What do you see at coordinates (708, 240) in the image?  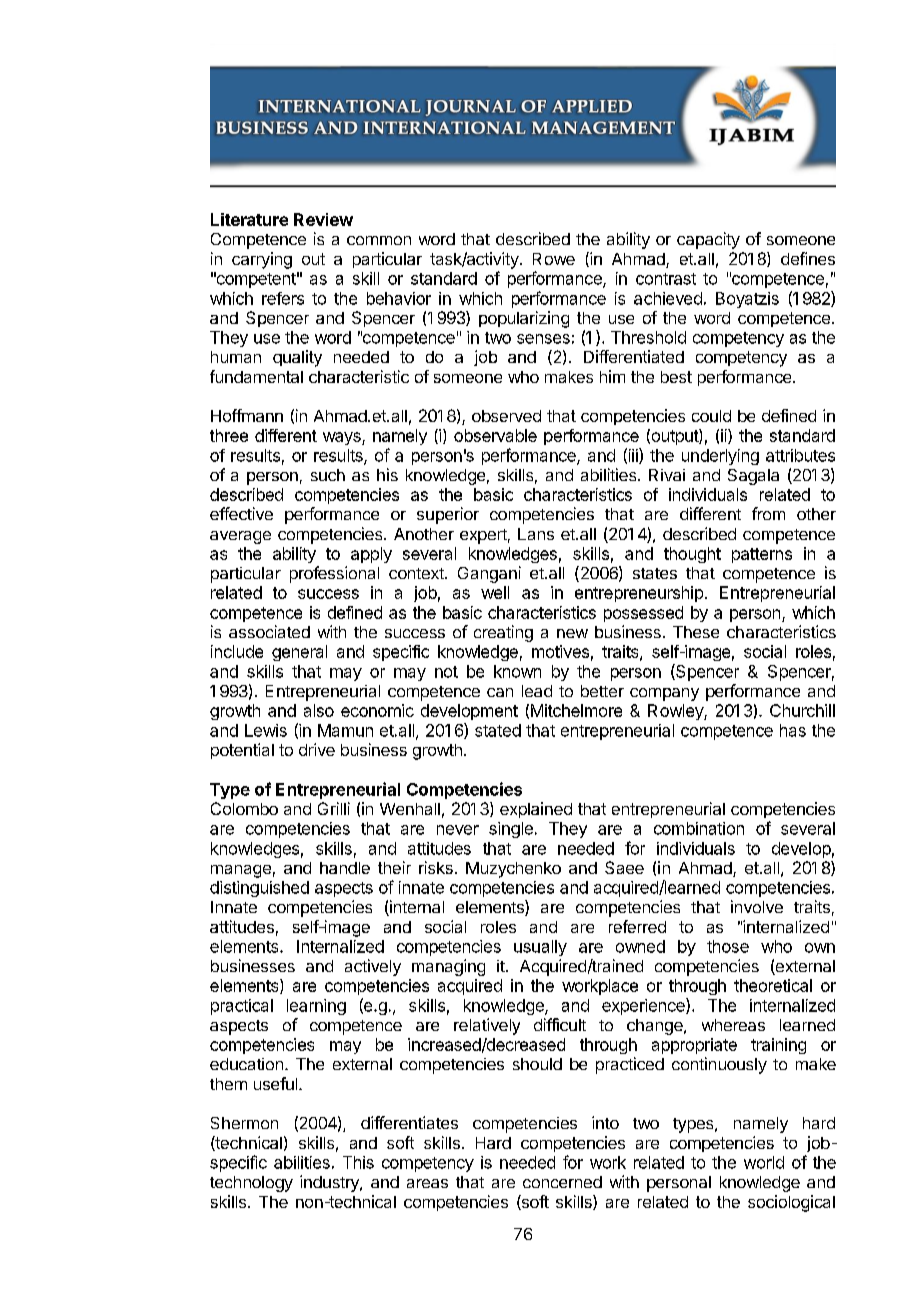 I see `capacity` at bounding box center [708, 240].
